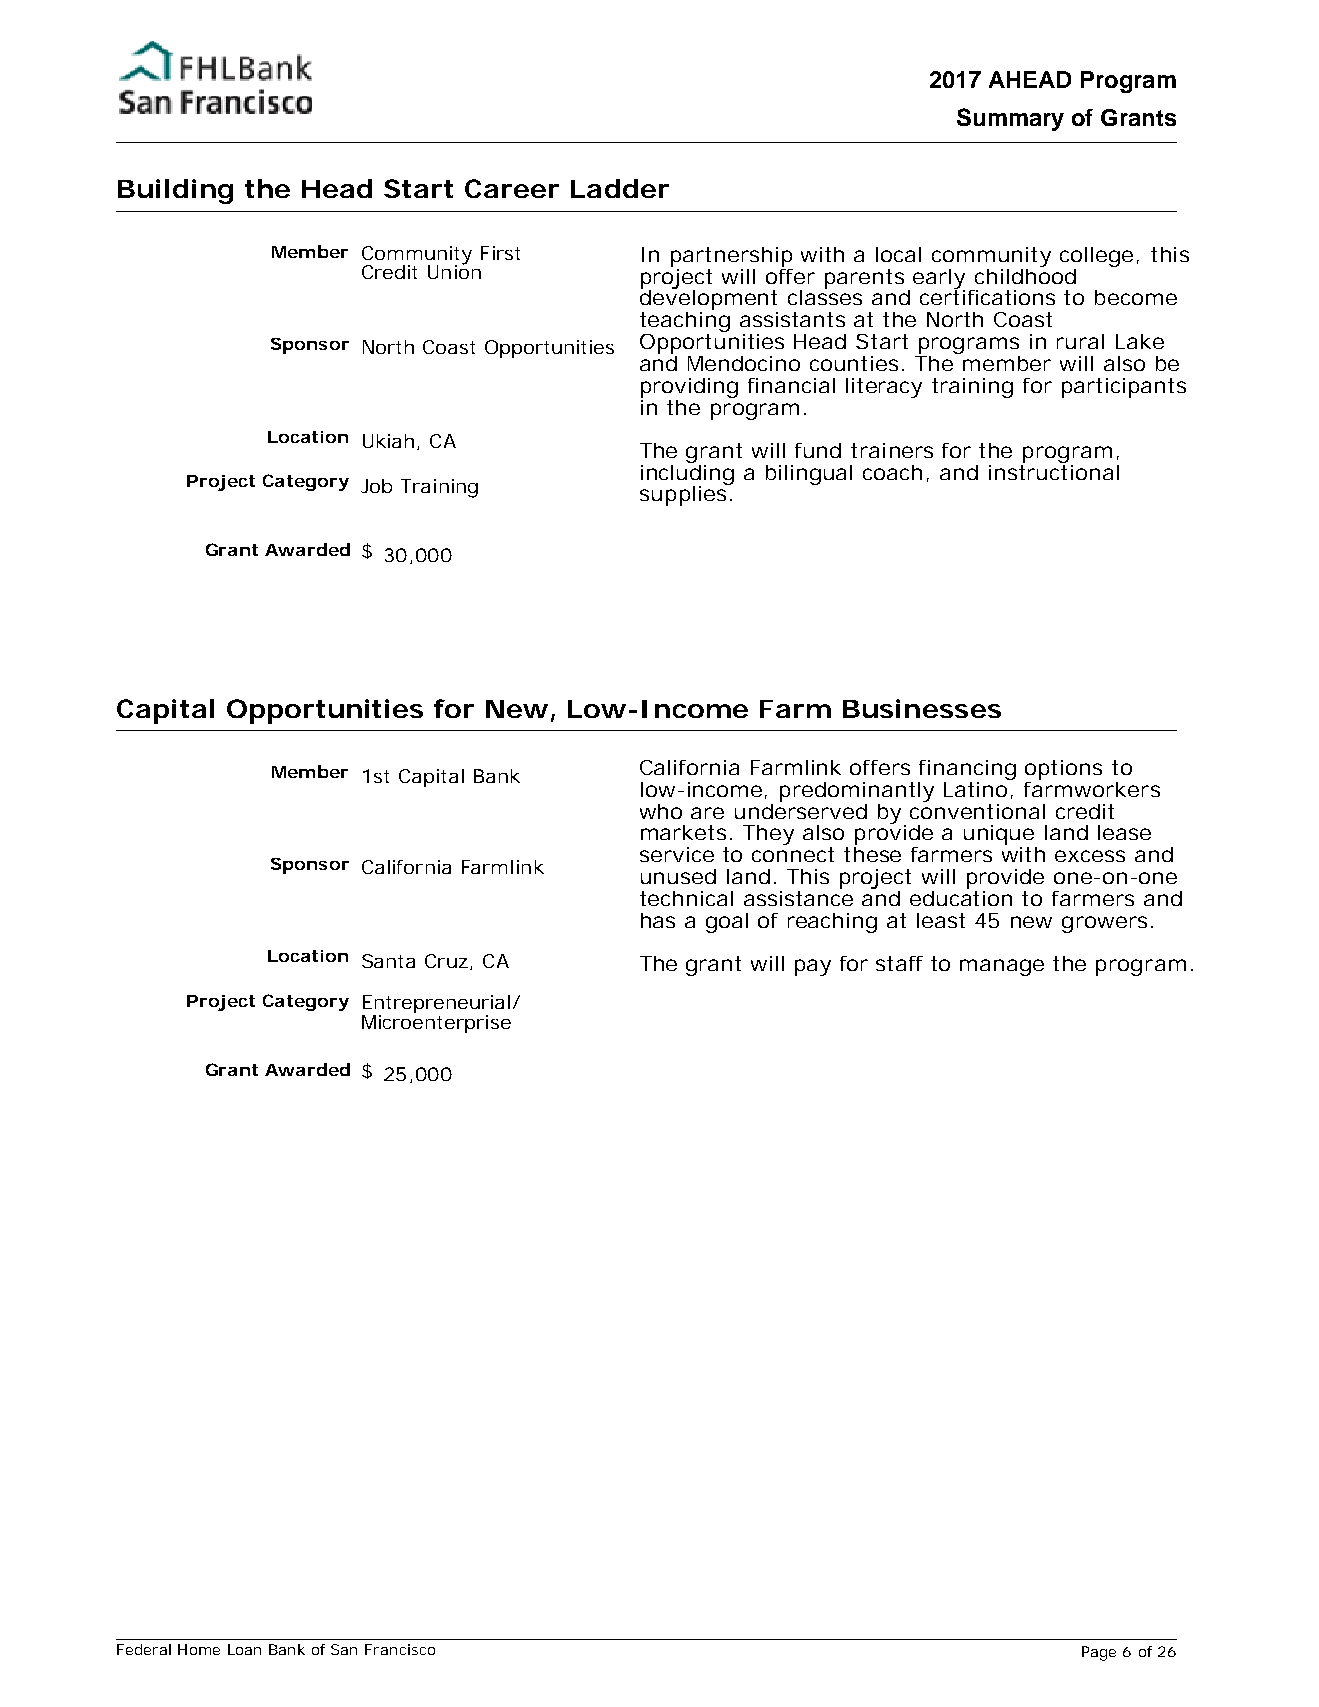 Image resolution: width=1319 pixels, height=1707 pixels. Describe the element at coordinates (678, 876) in the page. I see `unused` at that location.
